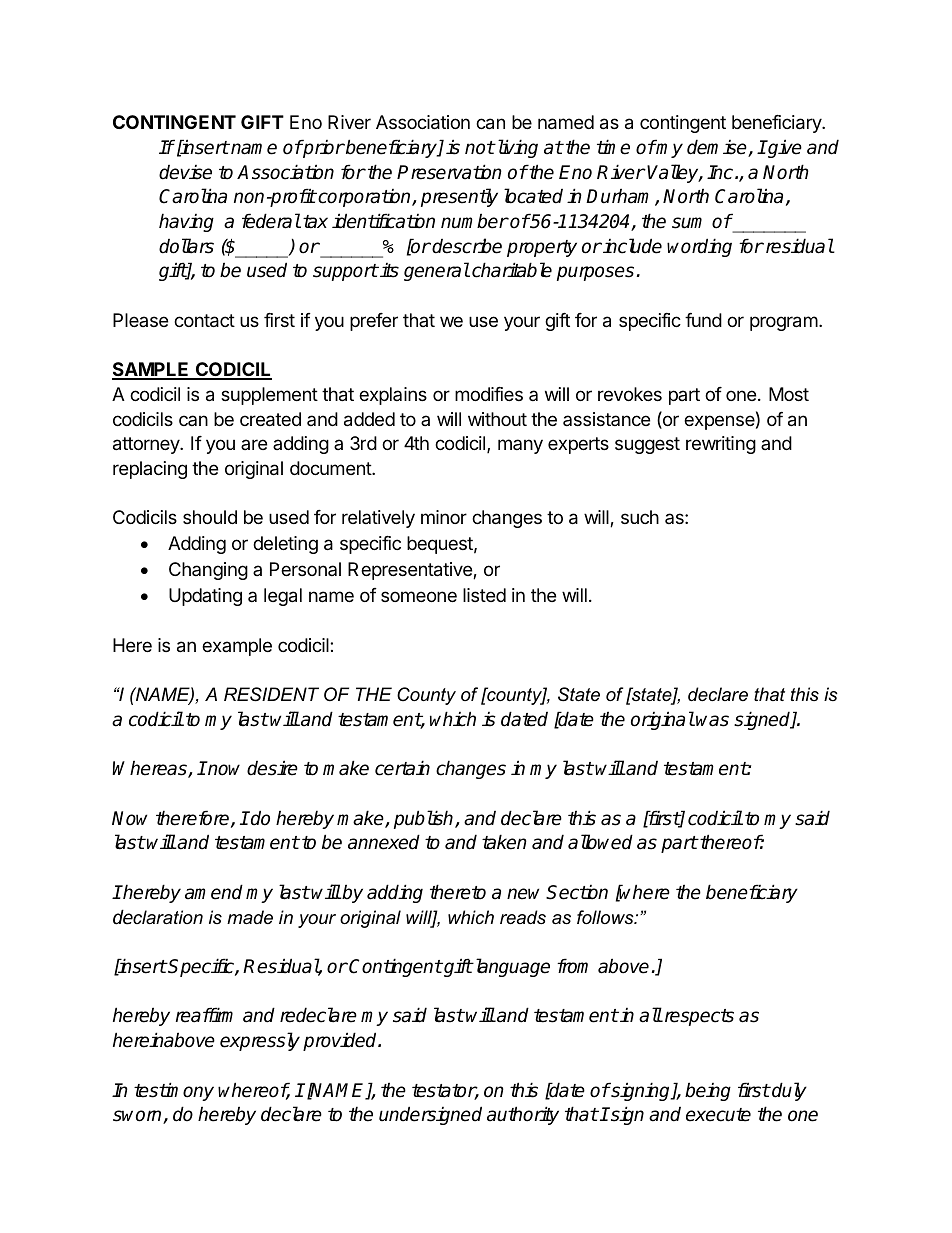 The height and width of the page is (1233, 952). Describe the element at coordinates (272, 768) in the page. I see `desire` at that location.
